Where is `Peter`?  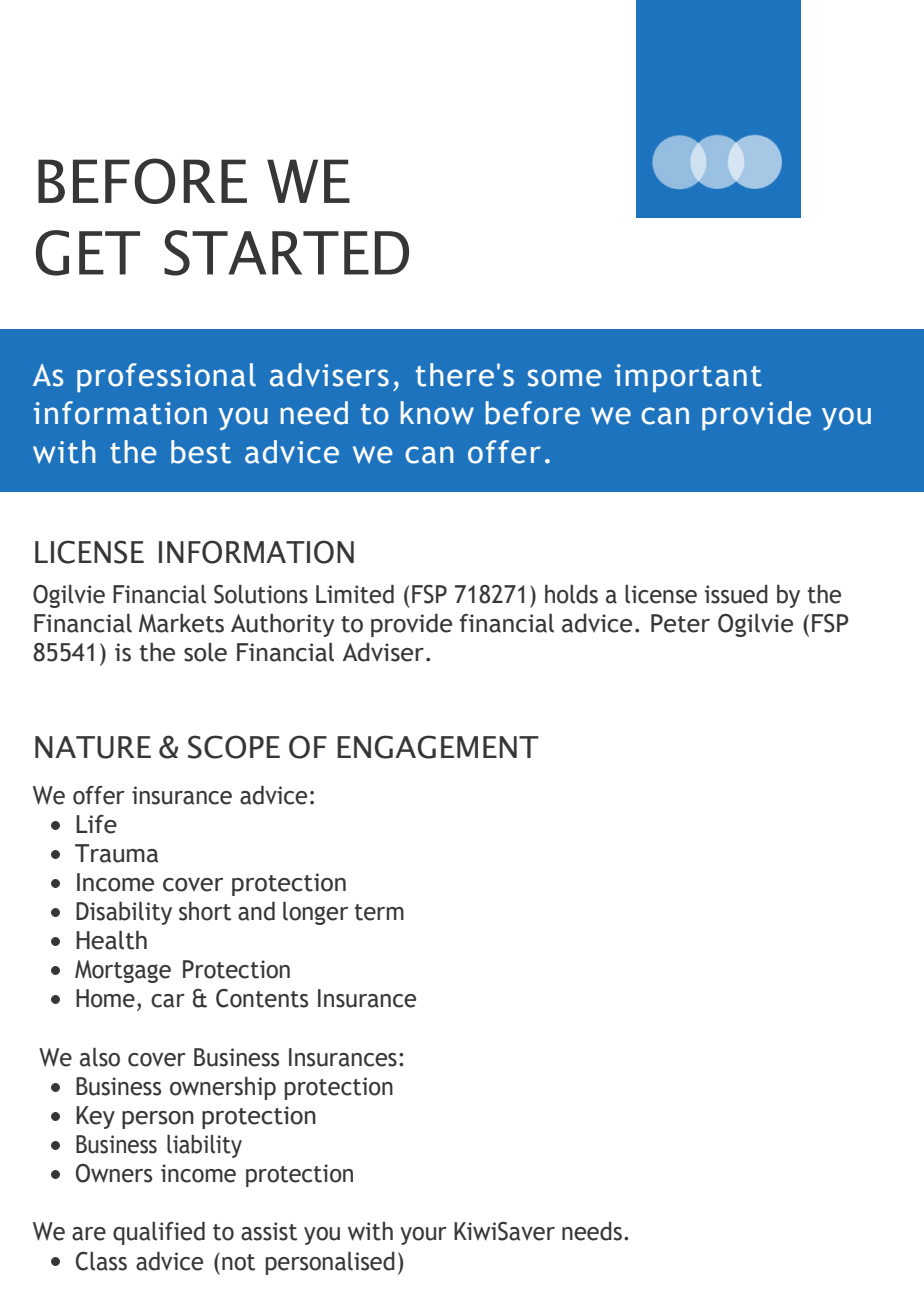 Peter is located at coordinates (680, 623).
